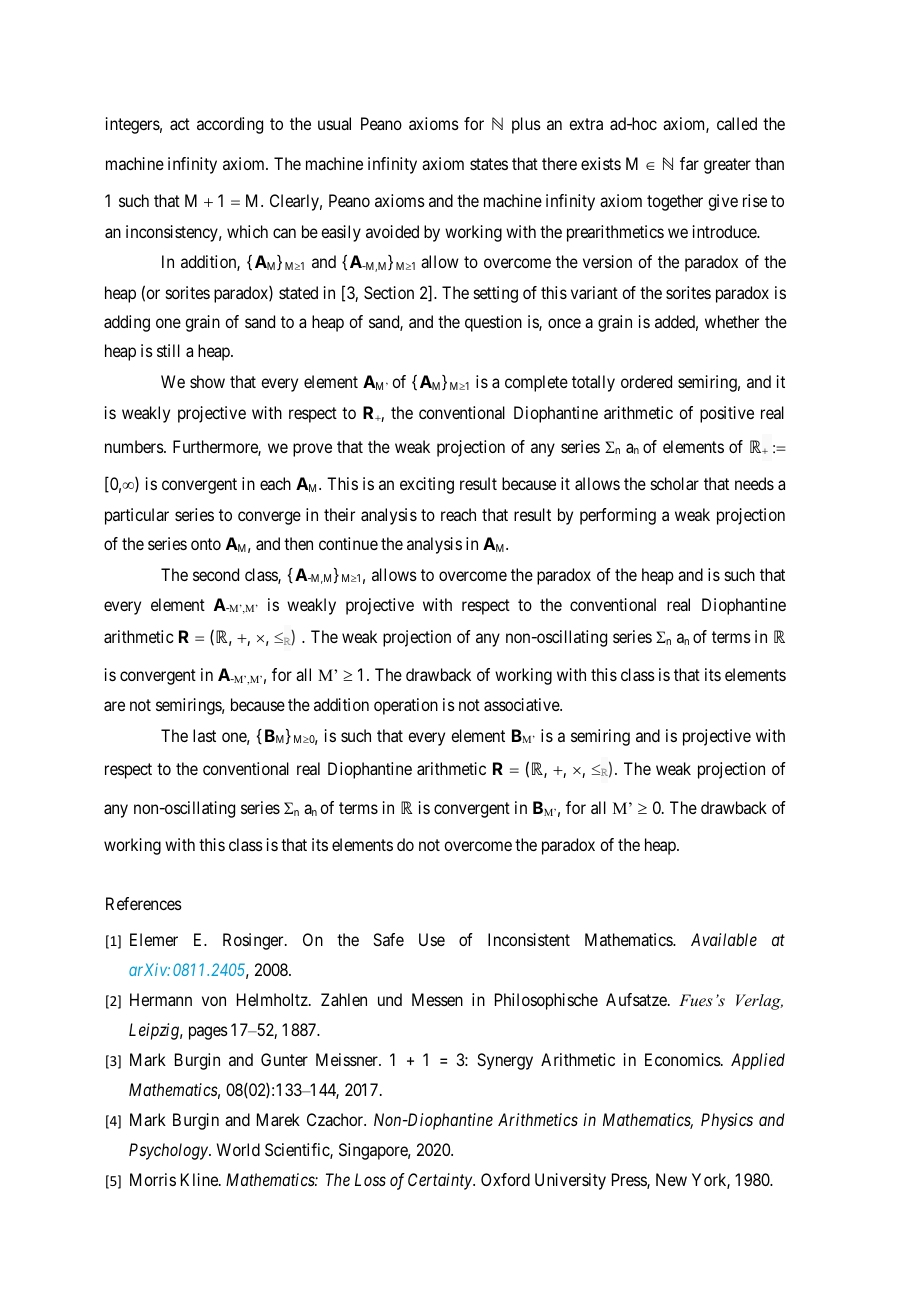  Describe the element at coordinates (216, 574) in the document. I see `second` at that location.
